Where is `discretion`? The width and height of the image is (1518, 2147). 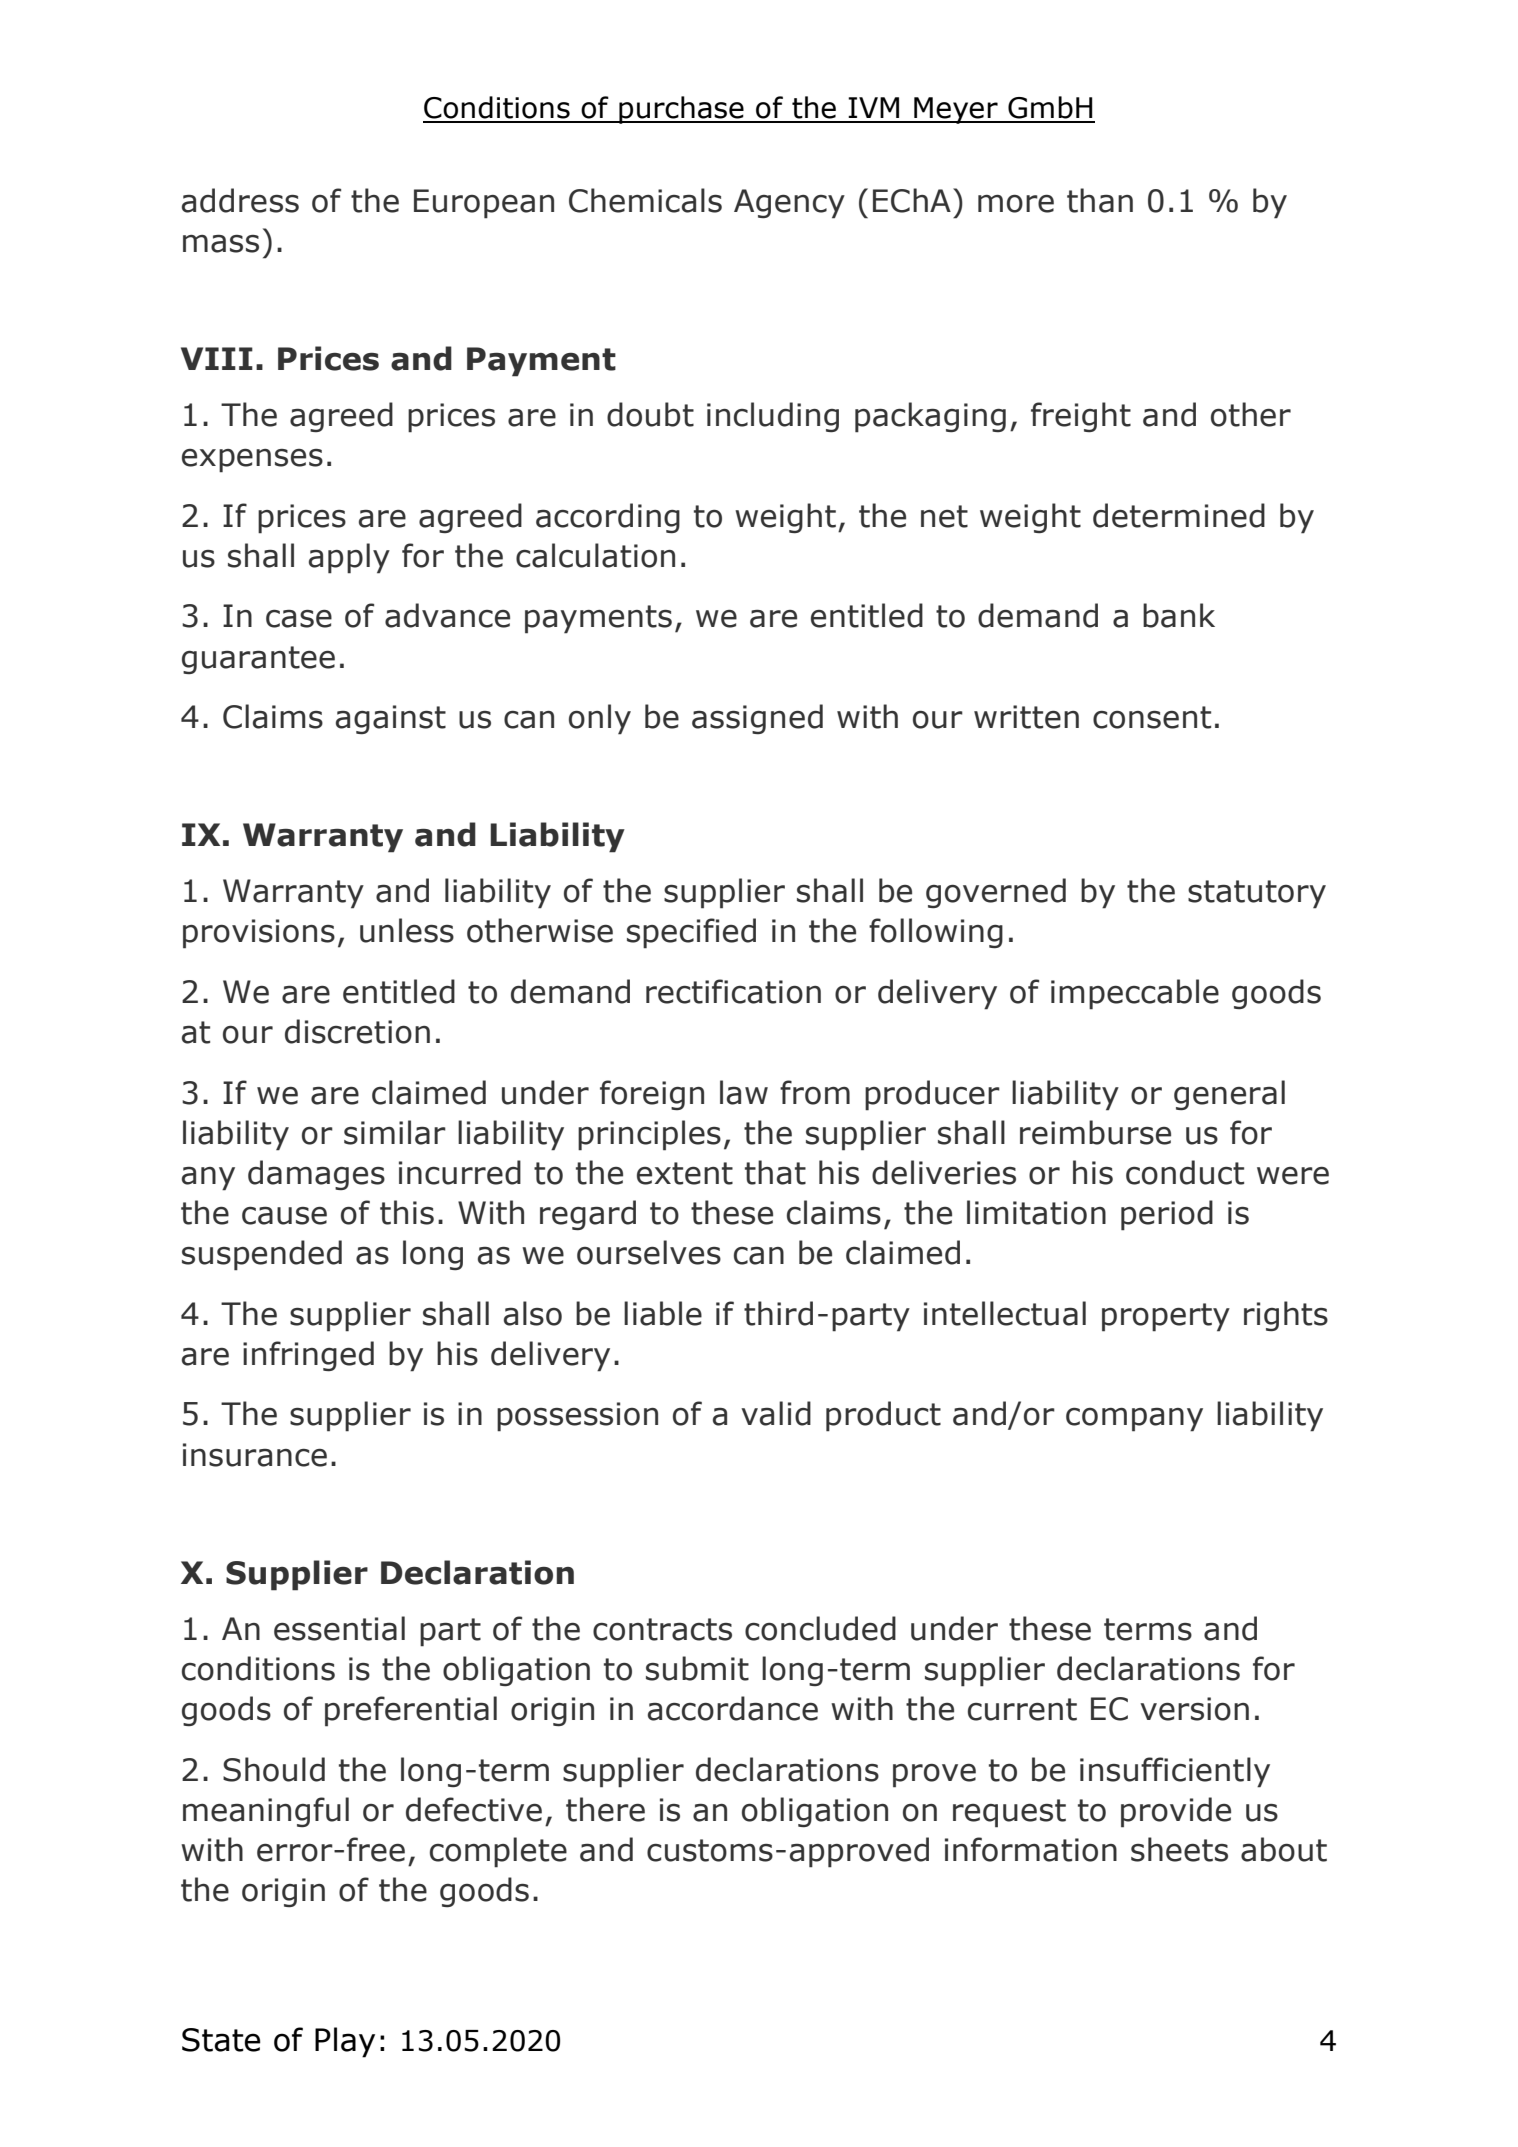
discretion is located at coordinates (357, 1031).
